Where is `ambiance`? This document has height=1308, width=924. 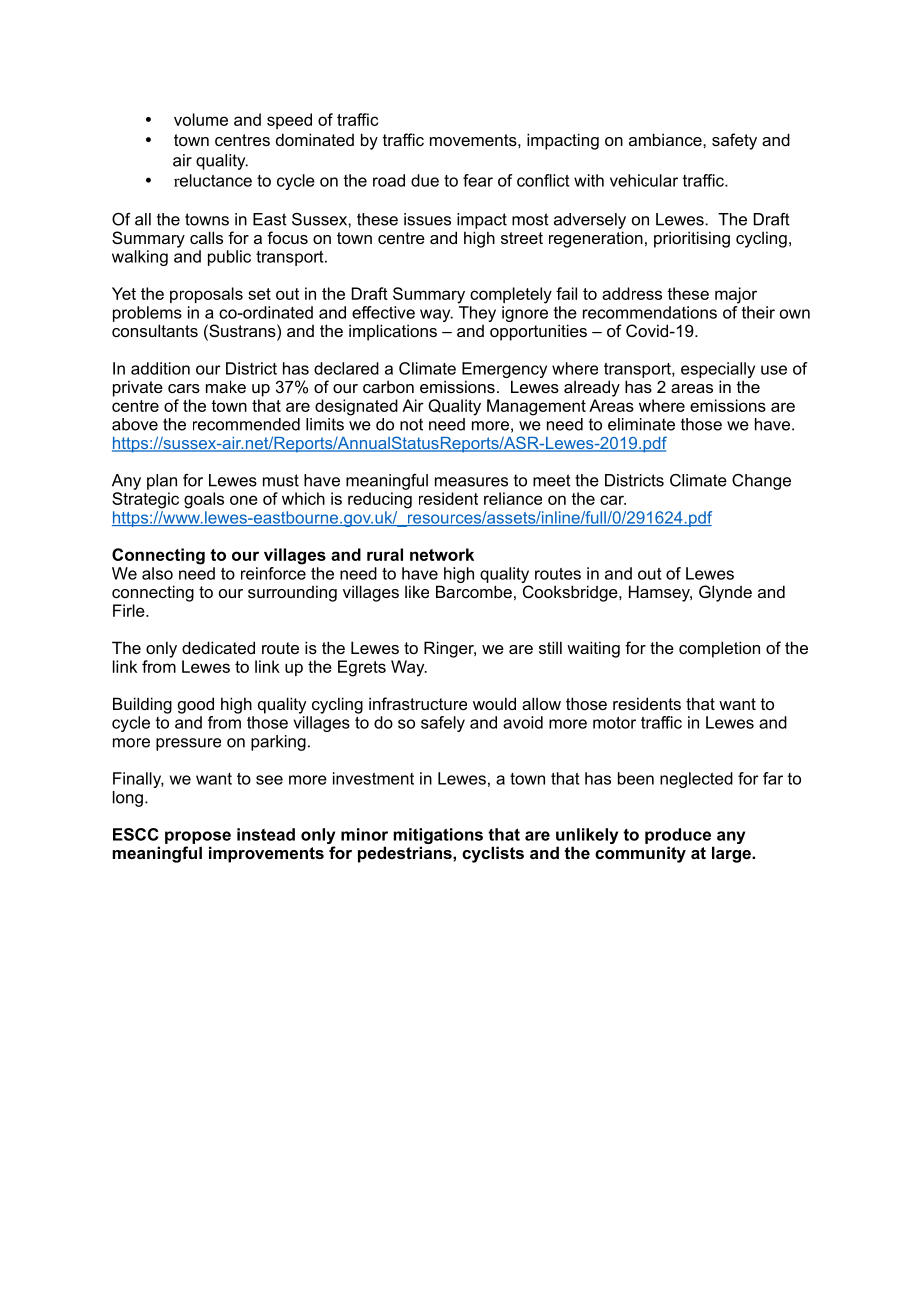
ambiance is located at coordinates (666, 139).
